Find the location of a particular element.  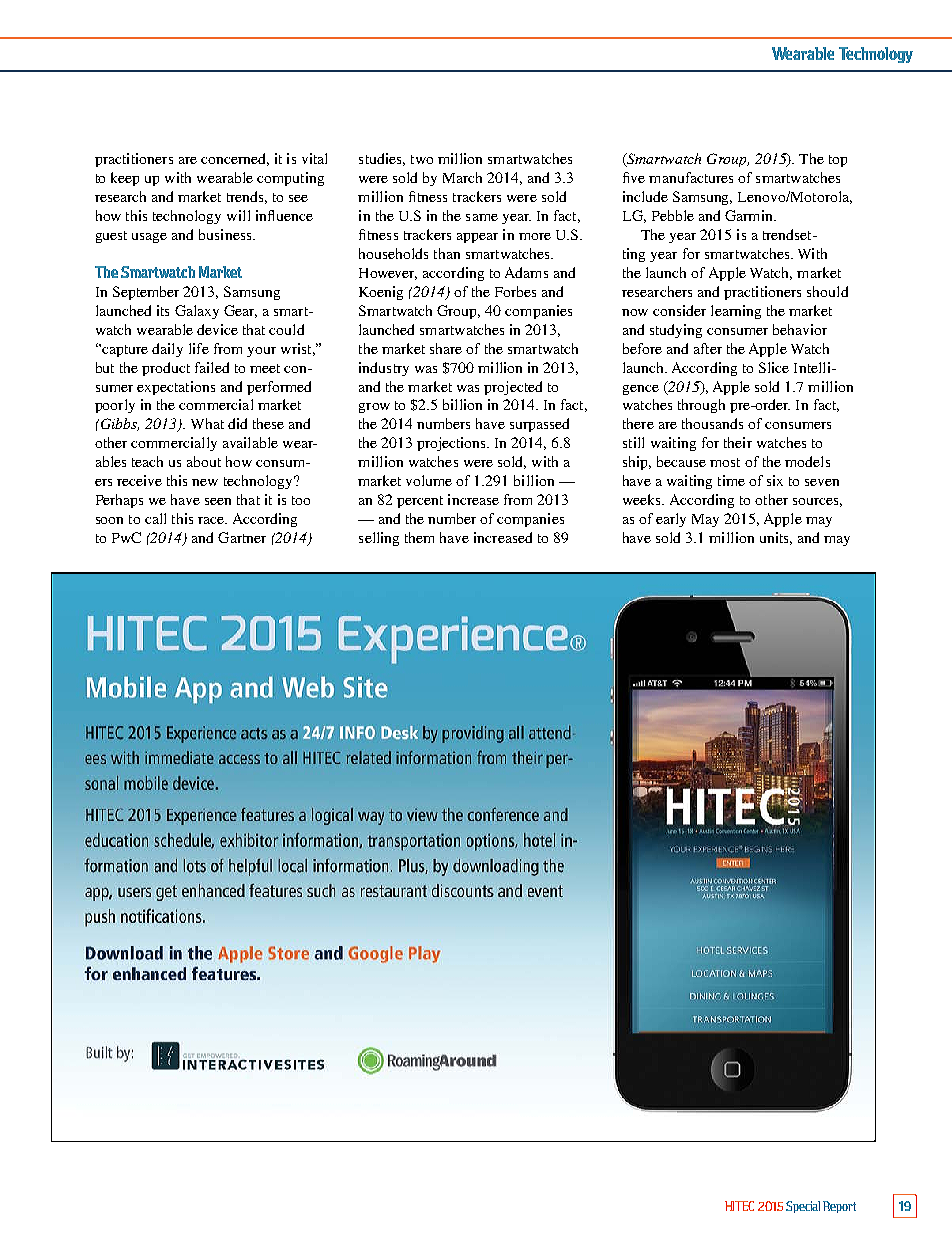

time is located at coordinates (731, 480).
